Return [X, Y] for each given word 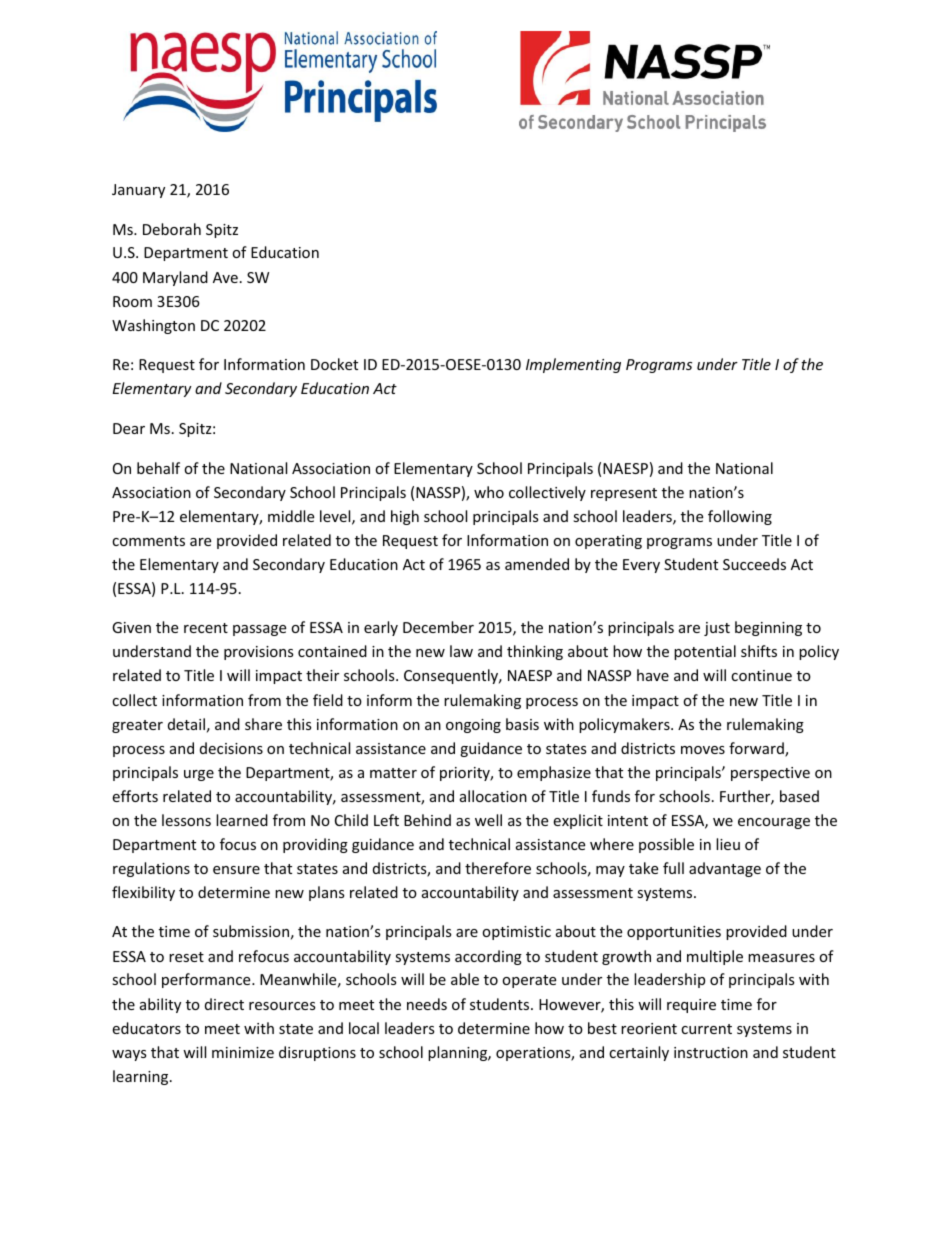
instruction [711, 1052]
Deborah [172, 229]
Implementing [573, 365]
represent [624, 494]
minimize [243, 1052]
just [717, 629]
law [461, 651]
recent [206, 628]
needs [427, 1004]
